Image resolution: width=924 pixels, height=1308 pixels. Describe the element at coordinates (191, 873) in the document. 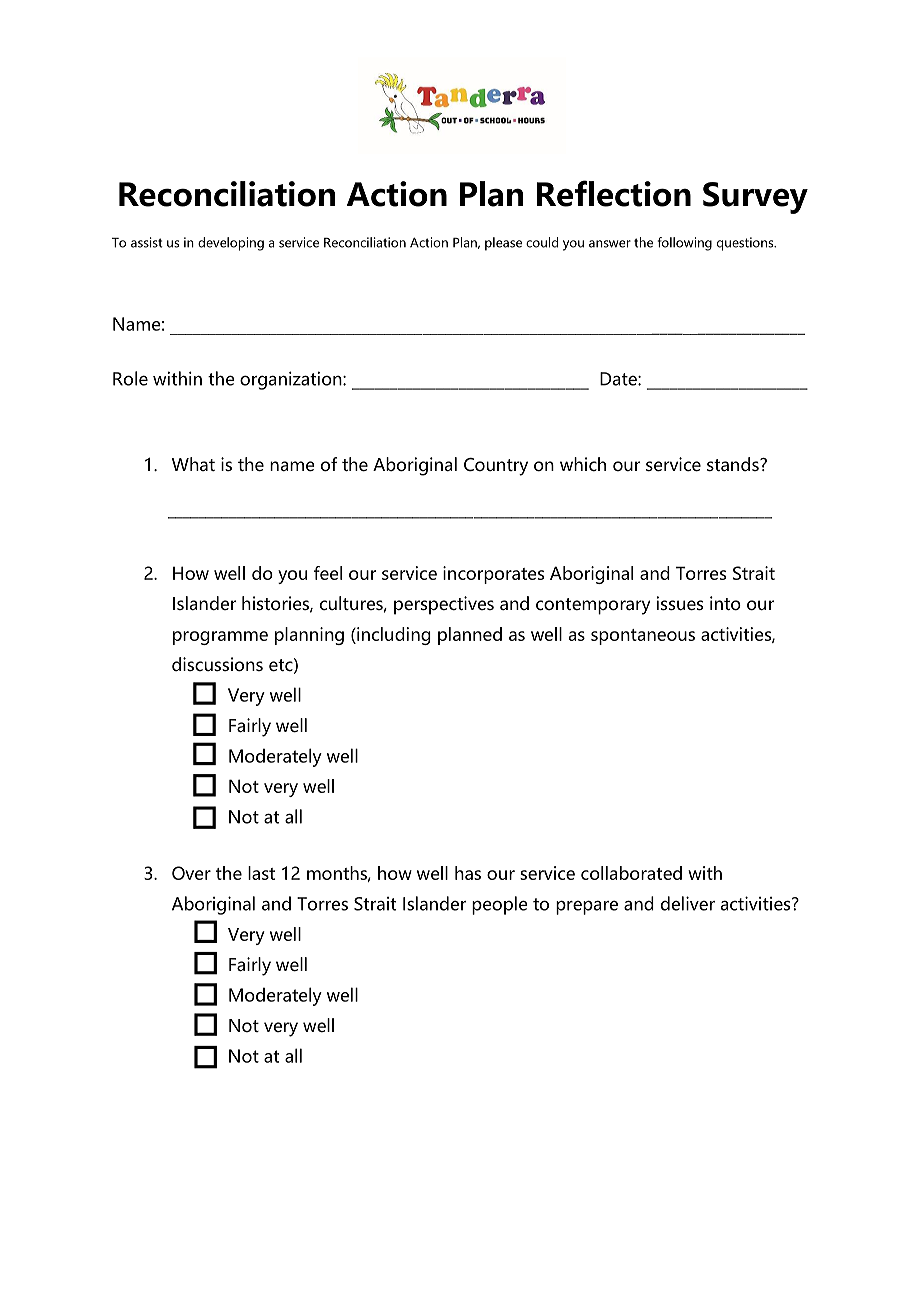

I see `Over` at that location.
